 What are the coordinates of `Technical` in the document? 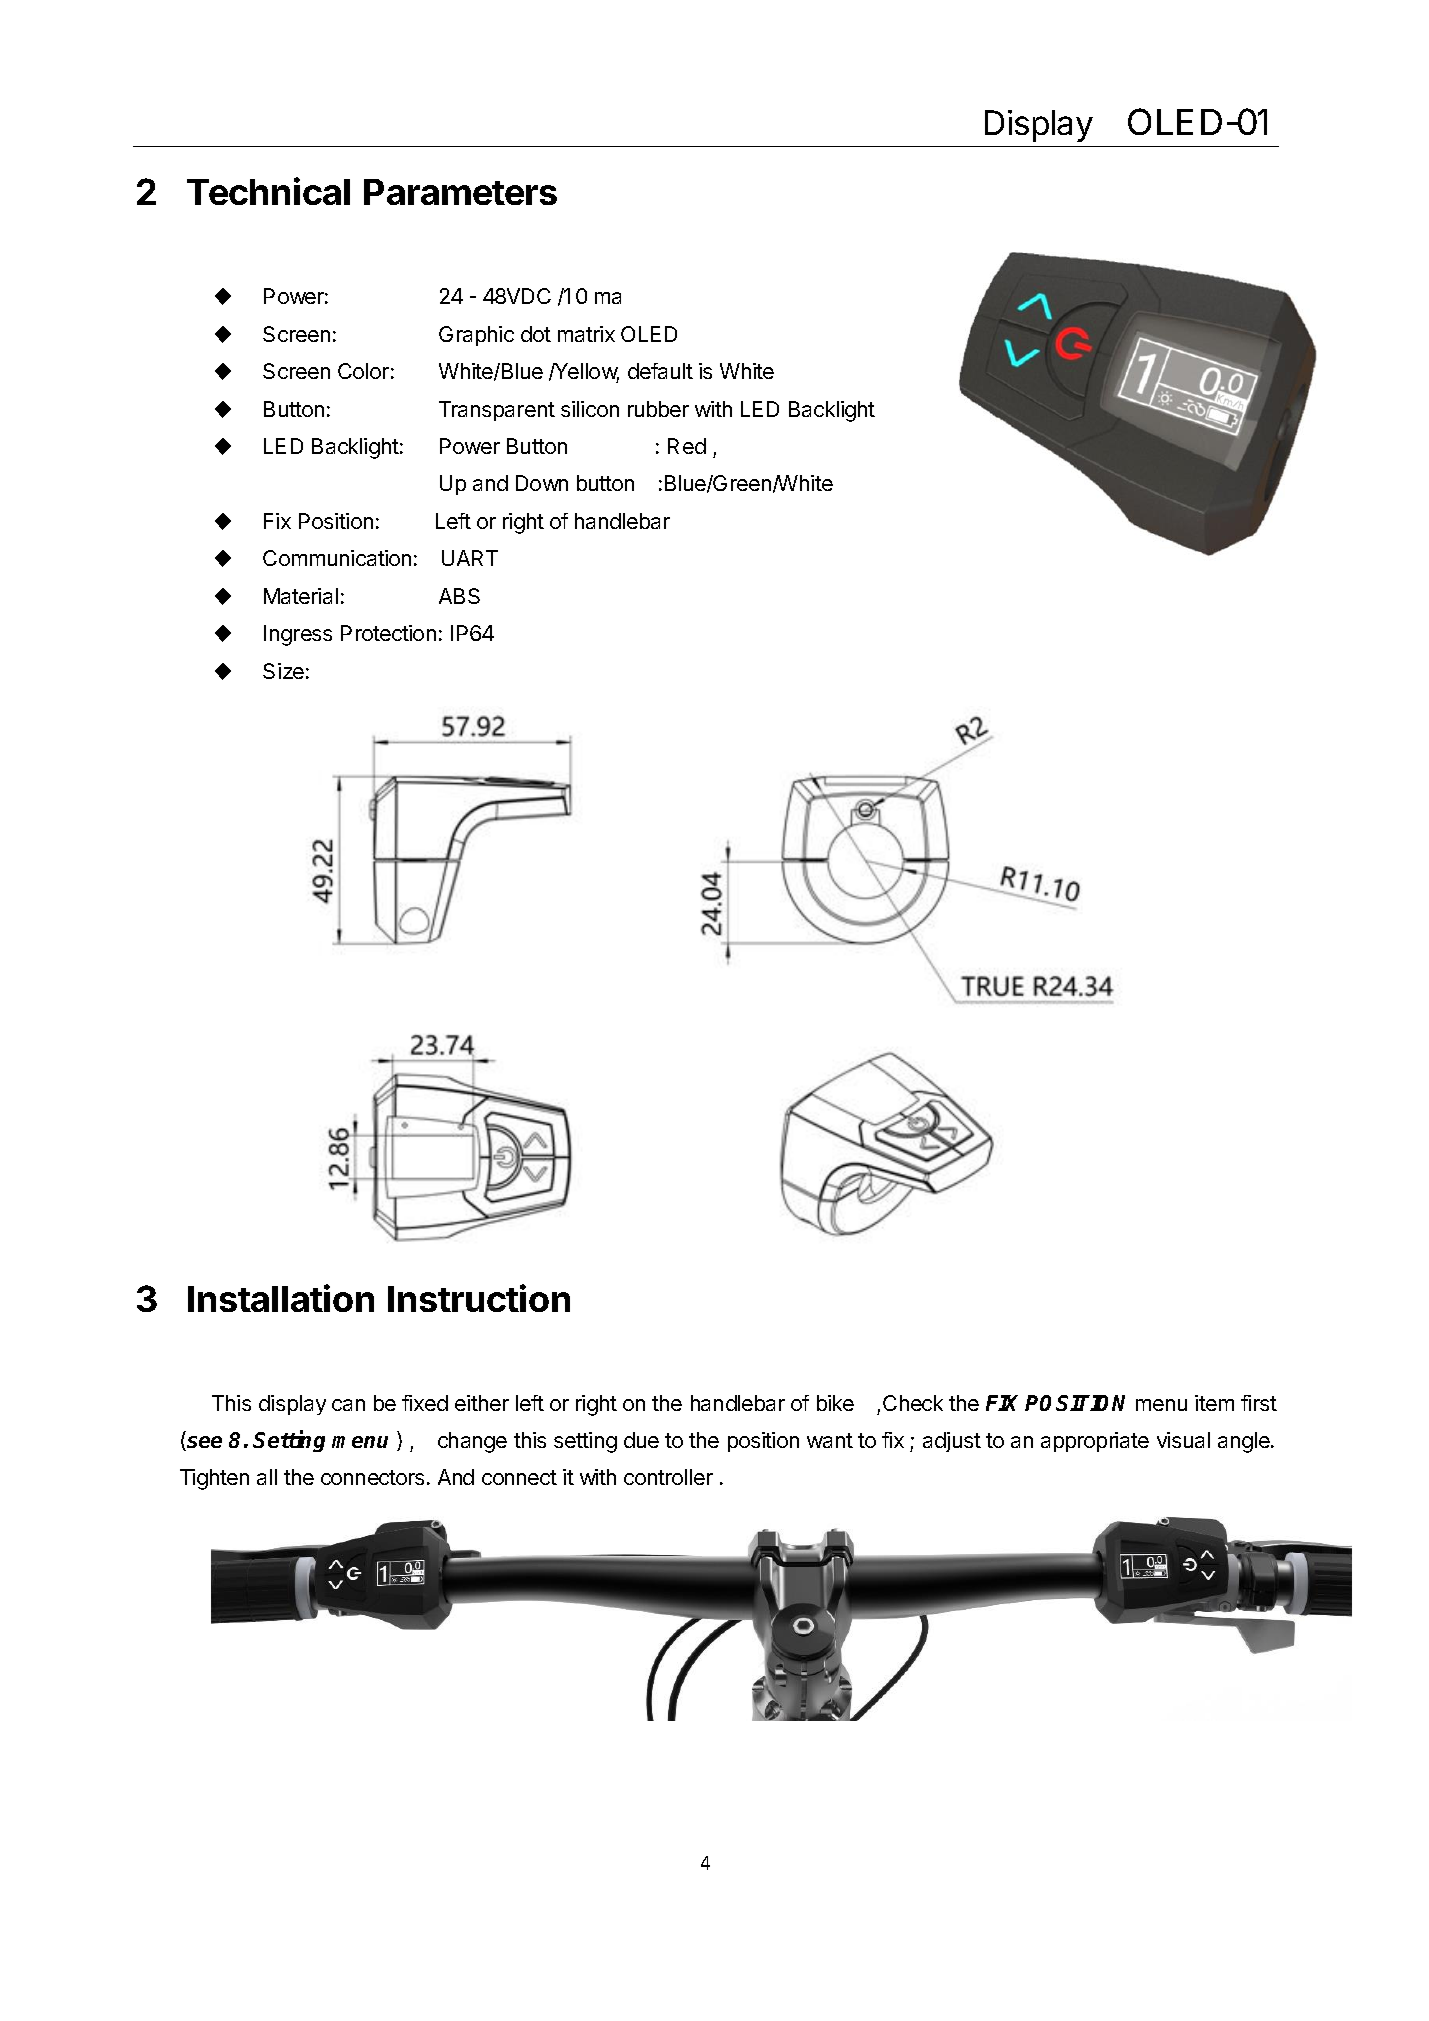 It's located at (268, 191).
